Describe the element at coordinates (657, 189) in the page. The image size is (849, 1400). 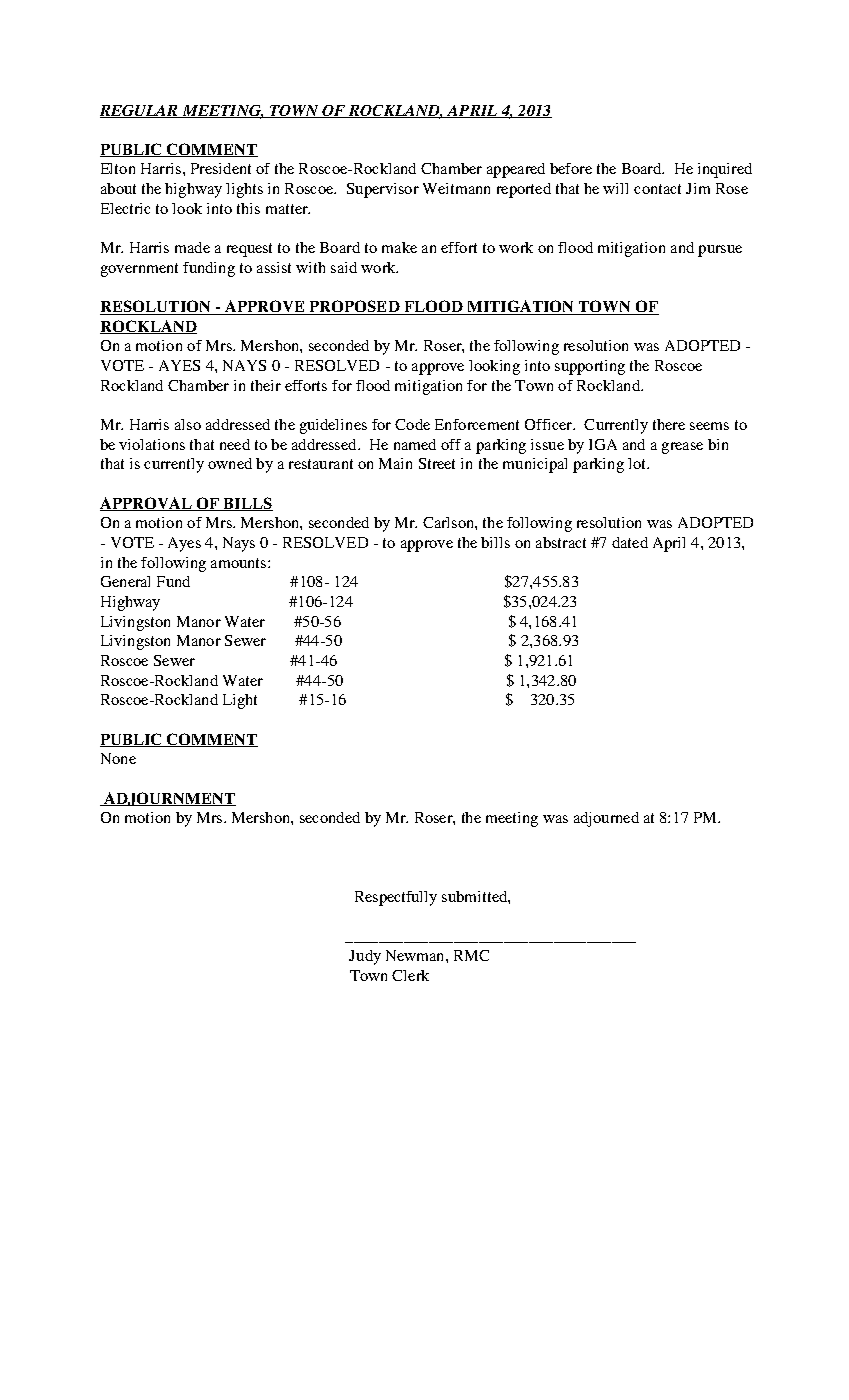
I see `contact` at that location.
